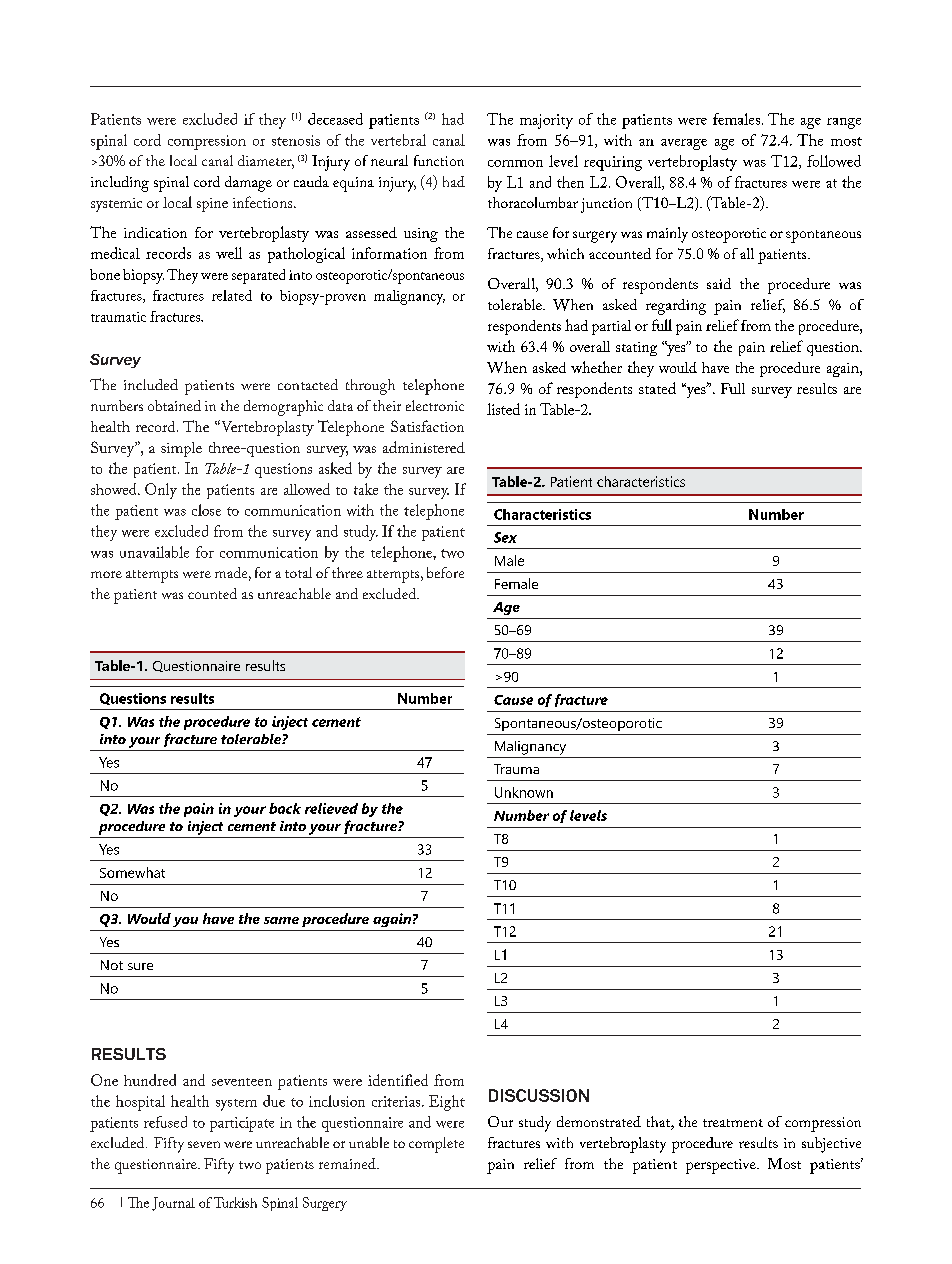 The width and height of the screenshot is (952, 1264). I want to click on perspective, so click(722, 1166).
